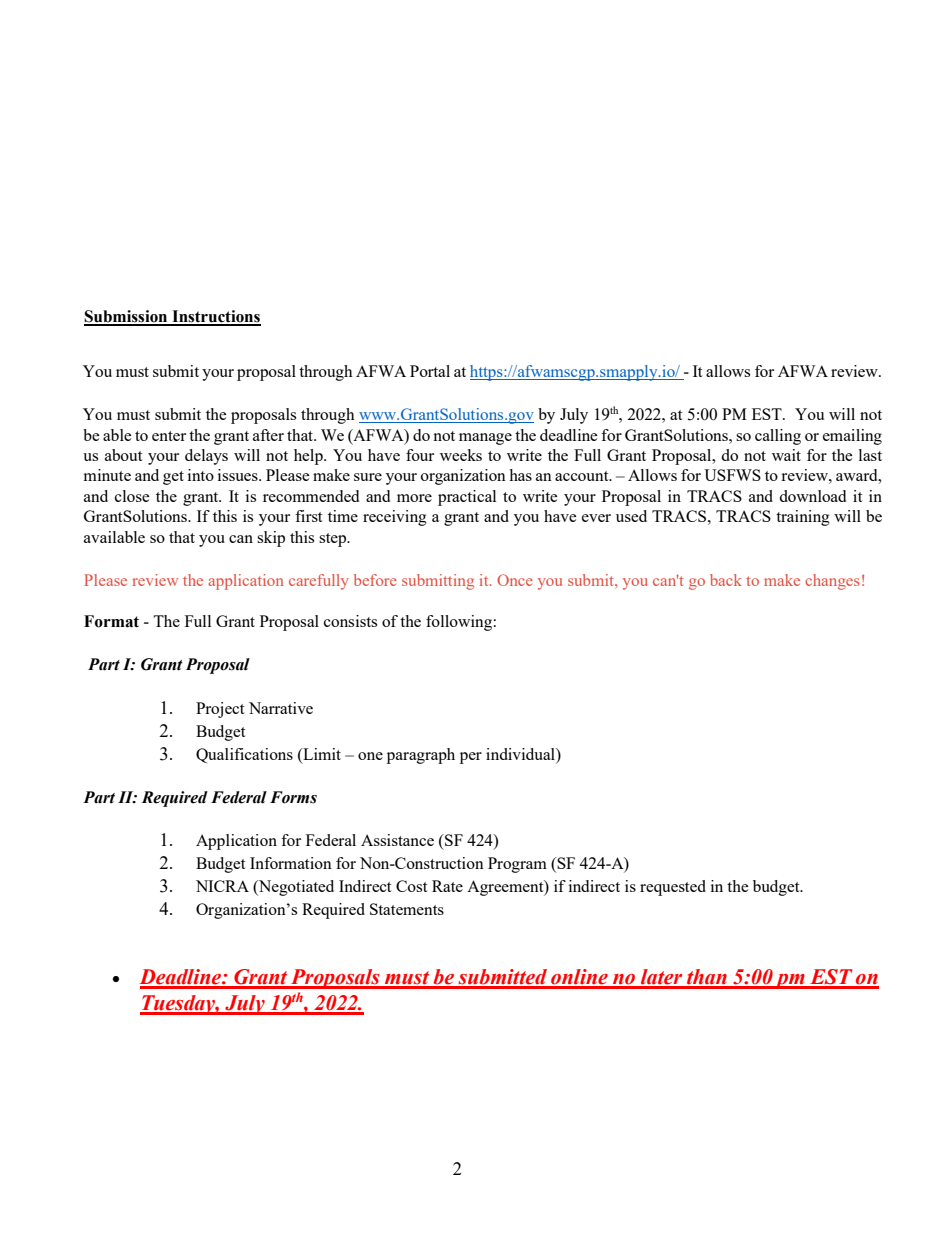 This screenshot has width=952, height=1233. I want to click on calling, so click(778, 437).
